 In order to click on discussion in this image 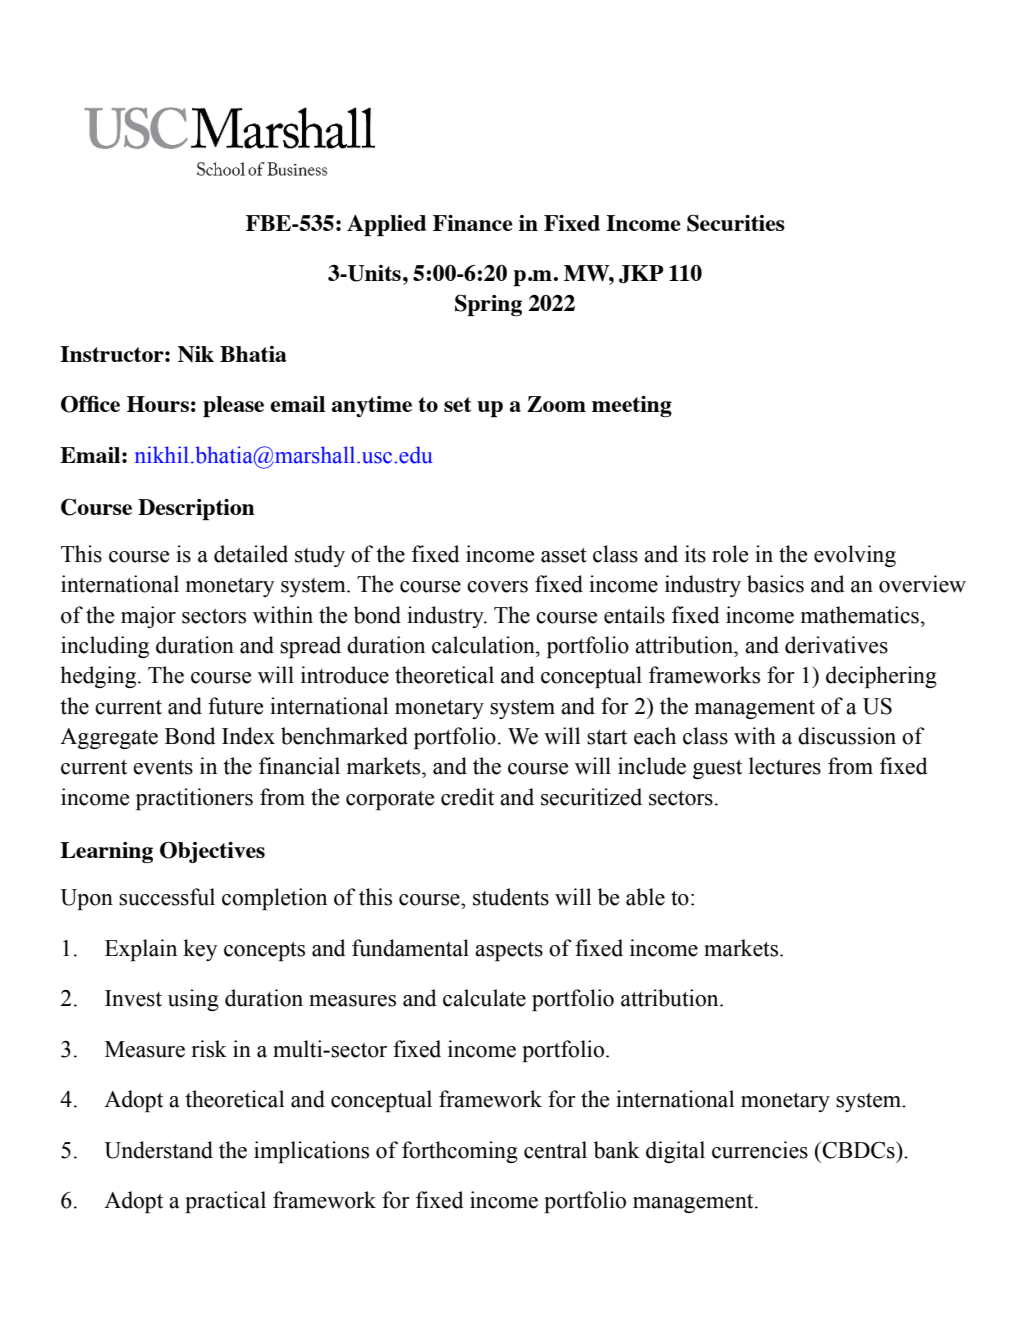, I will do `click(847, 736)`.
